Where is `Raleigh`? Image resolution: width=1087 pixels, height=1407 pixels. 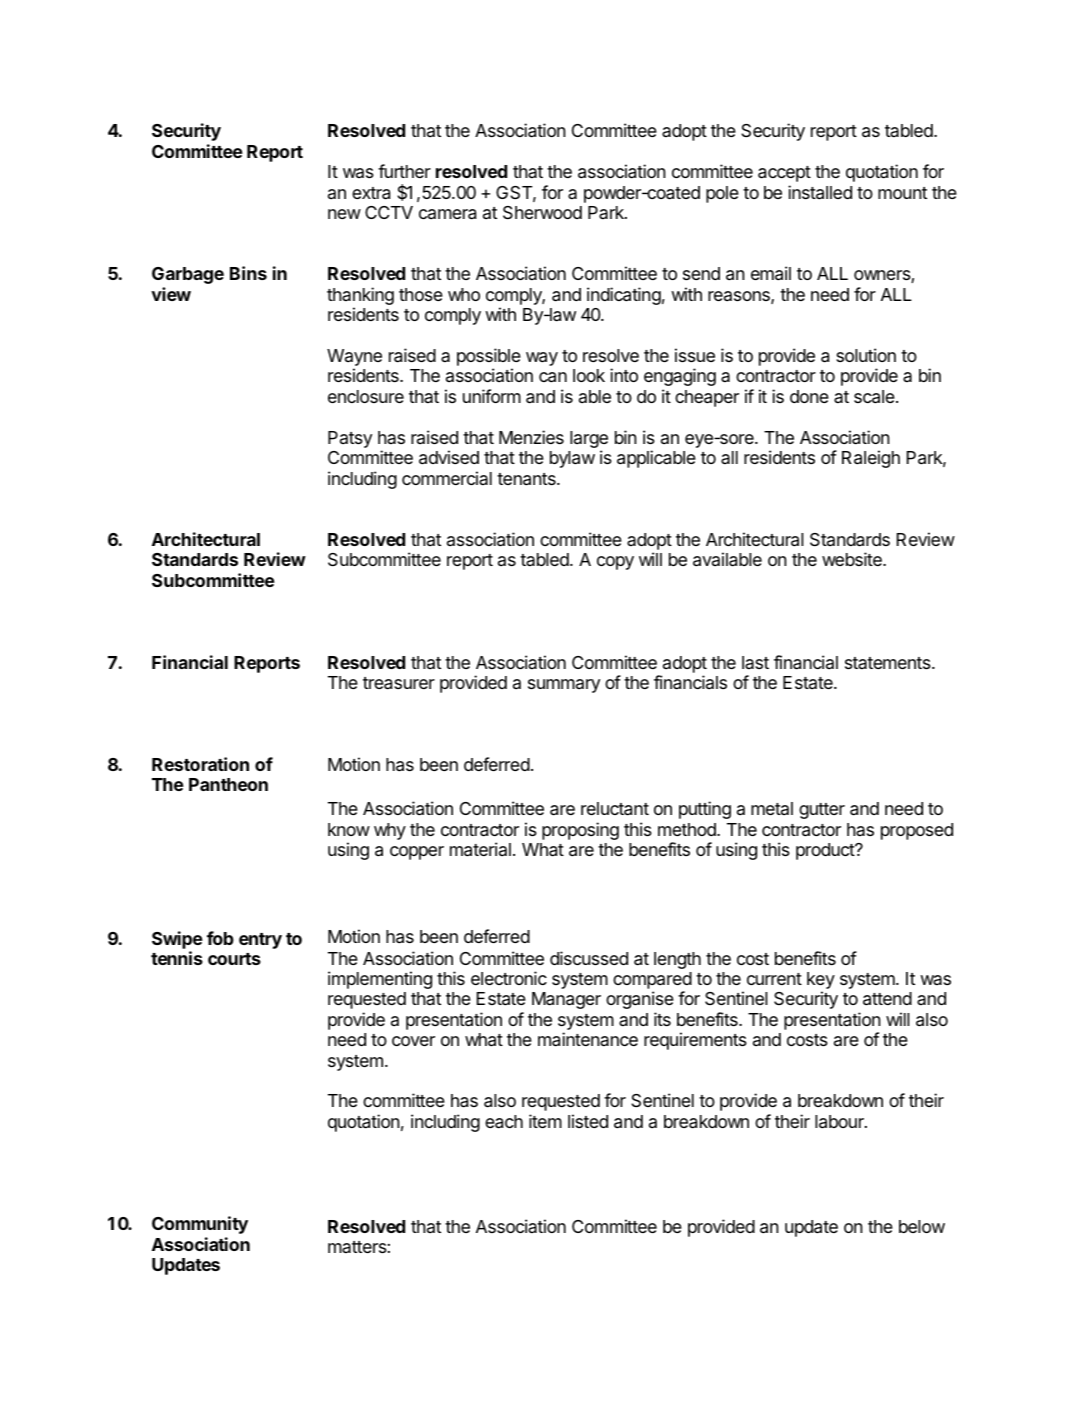
Raleigh is located at coordinates (871, 459).
